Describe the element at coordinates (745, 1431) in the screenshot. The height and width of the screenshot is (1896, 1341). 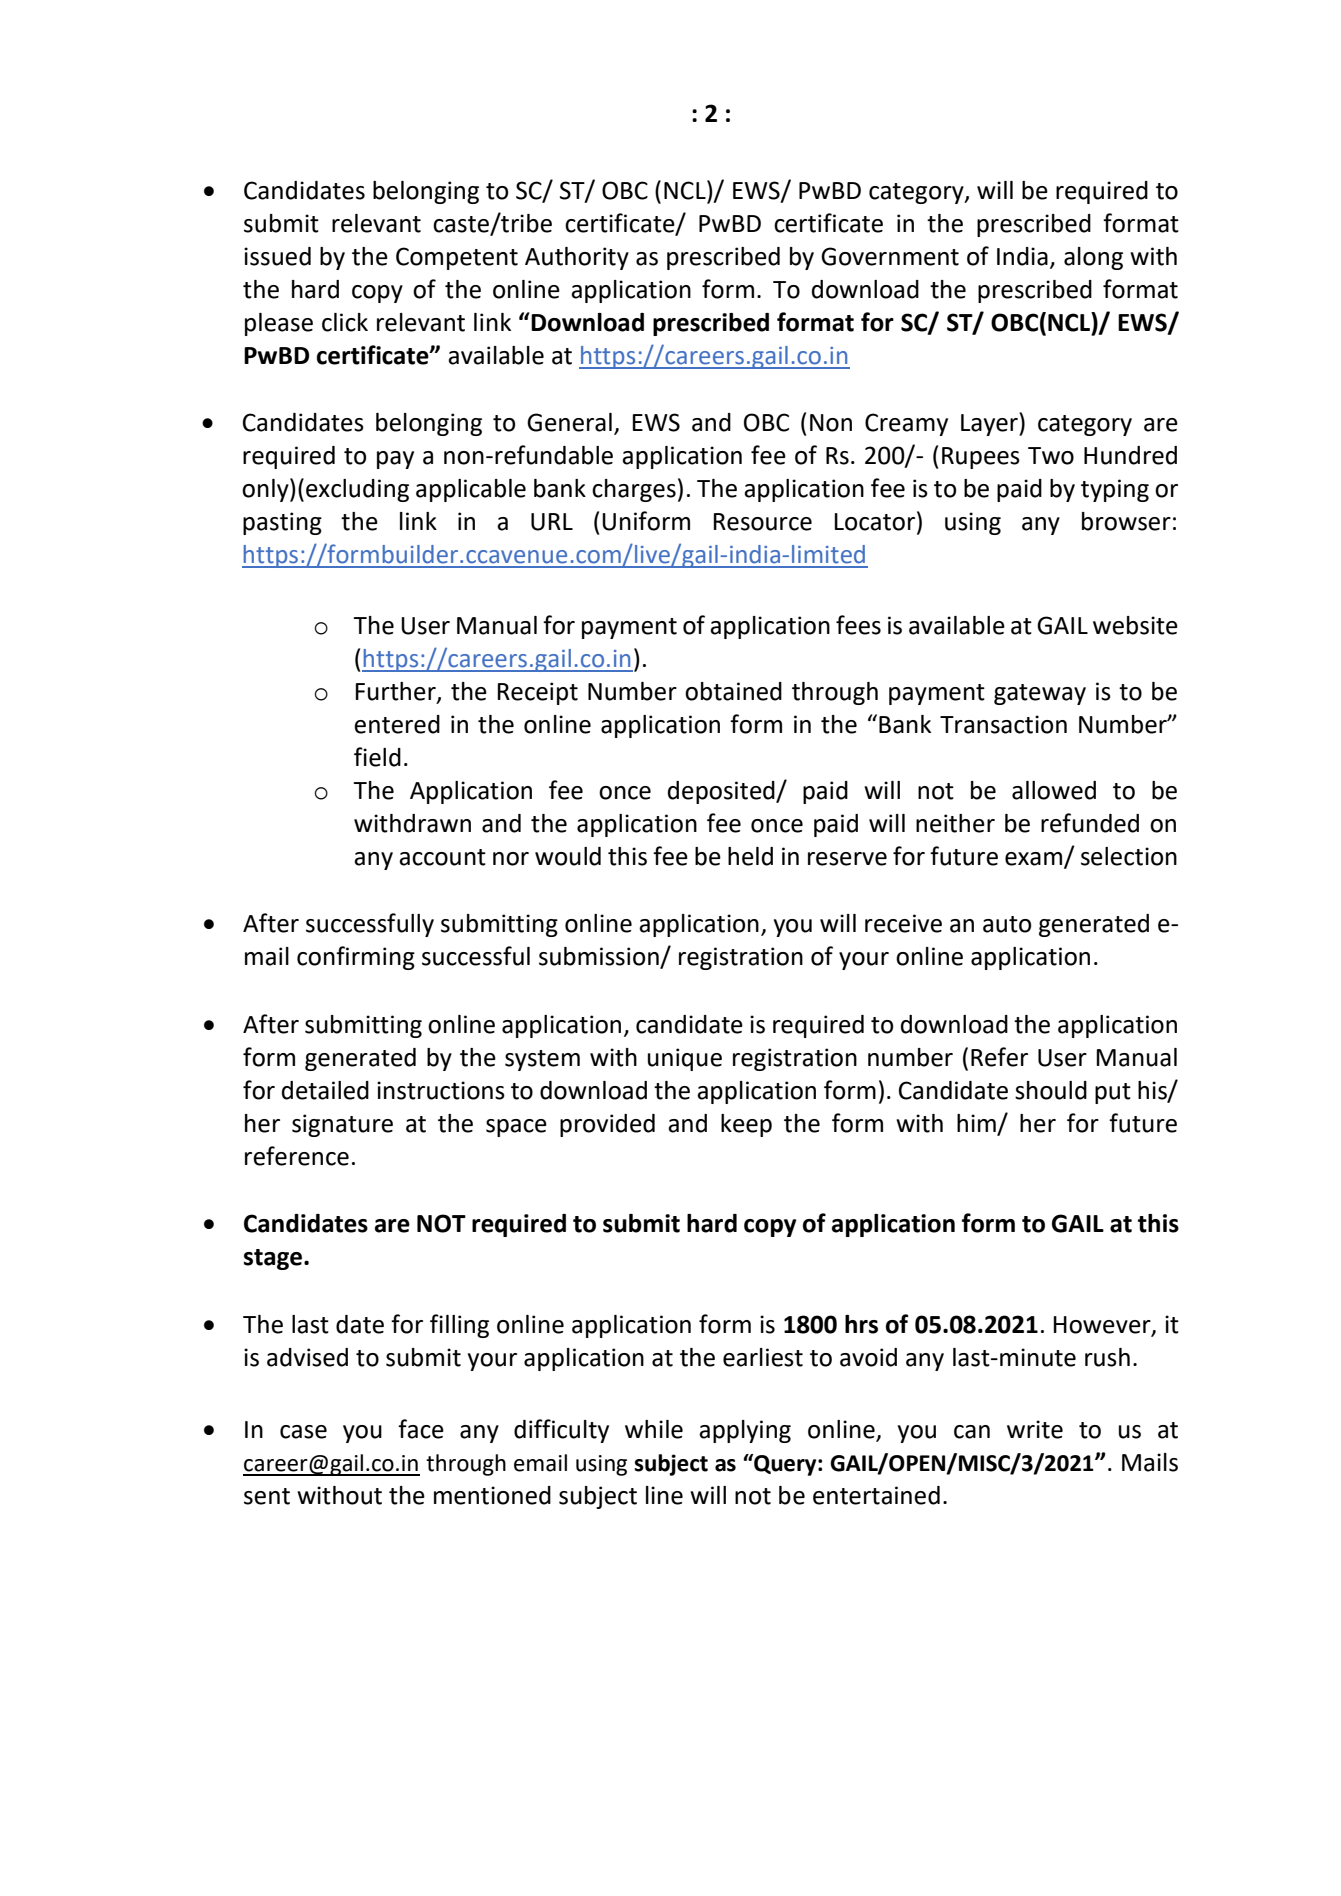
I see `applying` at that location.
